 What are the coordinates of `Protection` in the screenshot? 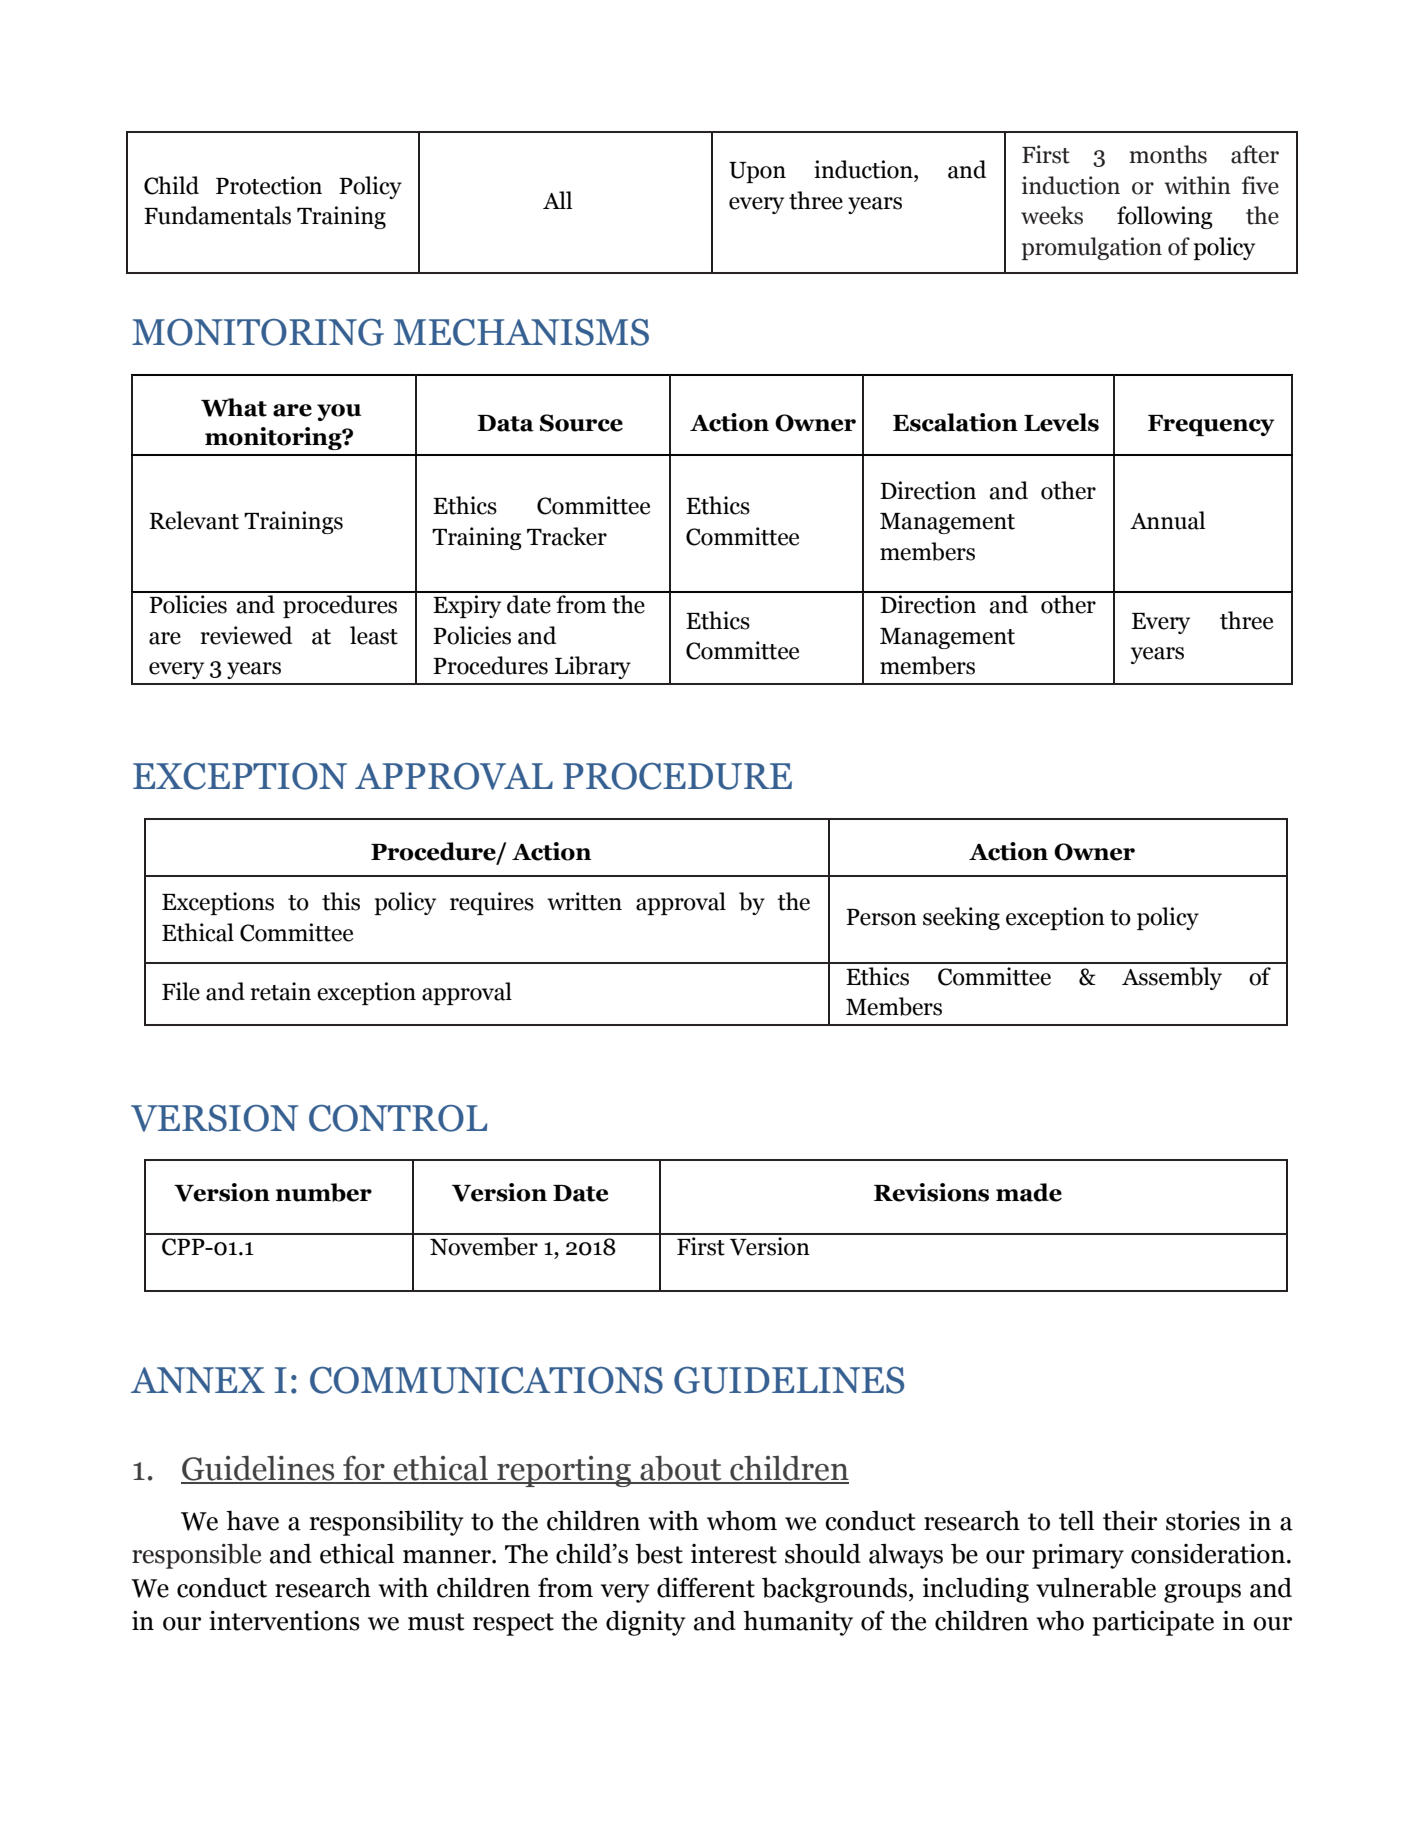 It's located at (269, 185).
